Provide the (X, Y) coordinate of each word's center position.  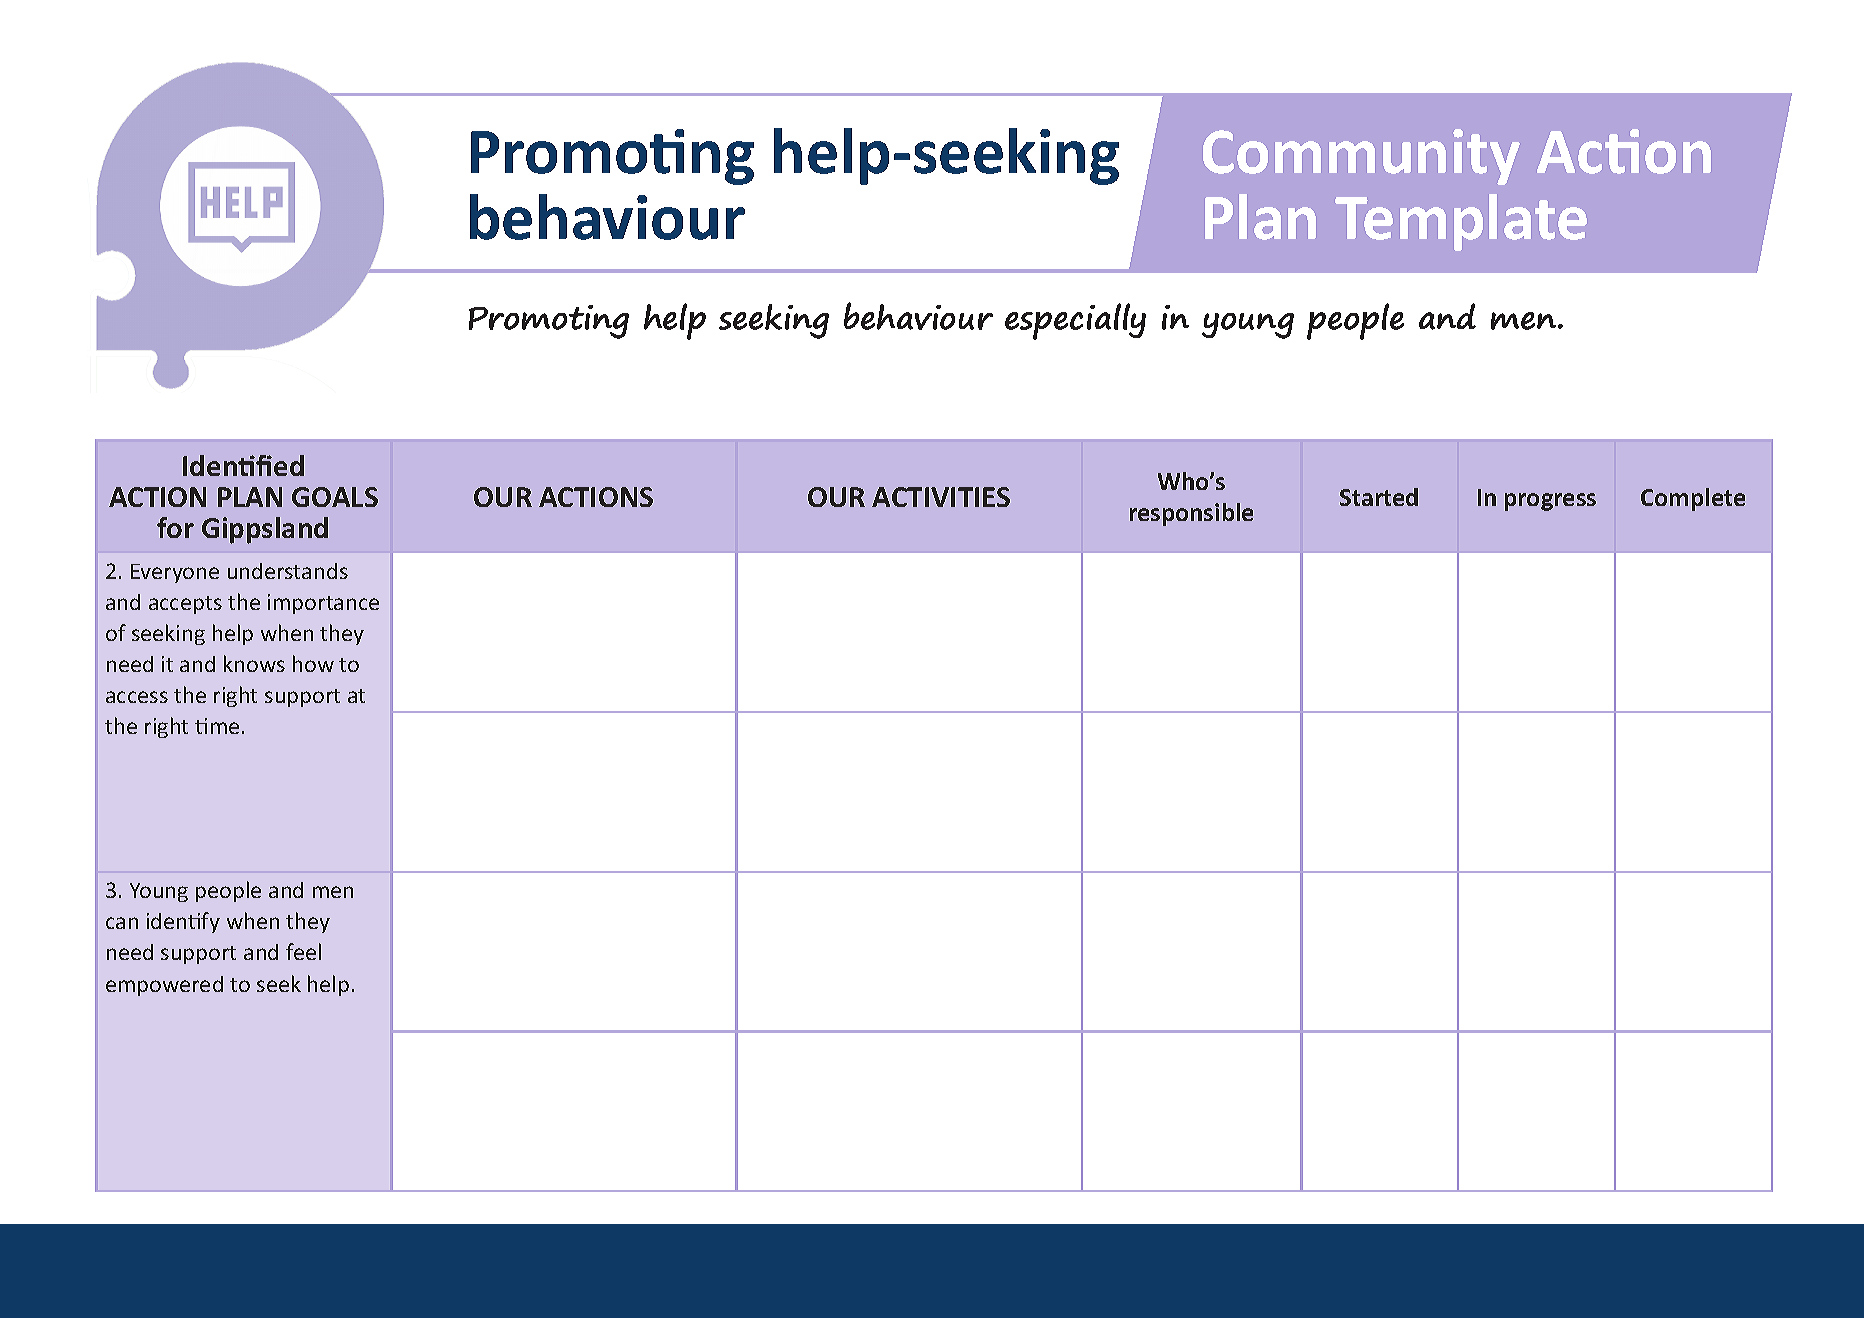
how (313, 663)
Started (1379, 497)
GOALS (335, 497)
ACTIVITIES (941, 497)
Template (1461, 222)
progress (1550, 502)
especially (1075, 321)
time (217, 726)
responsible (1191, 514)
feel (303, 951)
